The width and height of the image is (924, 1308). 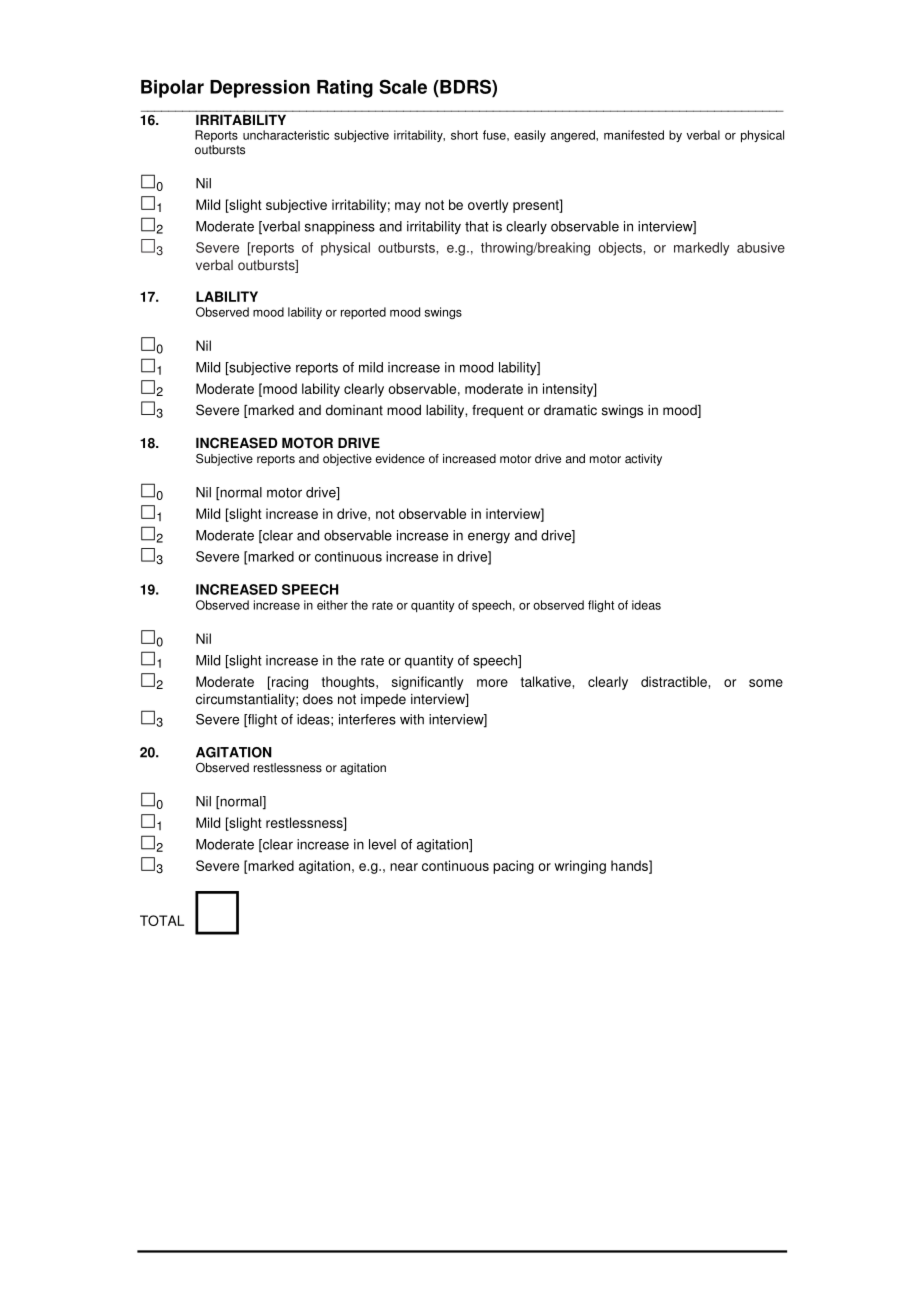 I want to click on objective, so click(x=347, y=460).
